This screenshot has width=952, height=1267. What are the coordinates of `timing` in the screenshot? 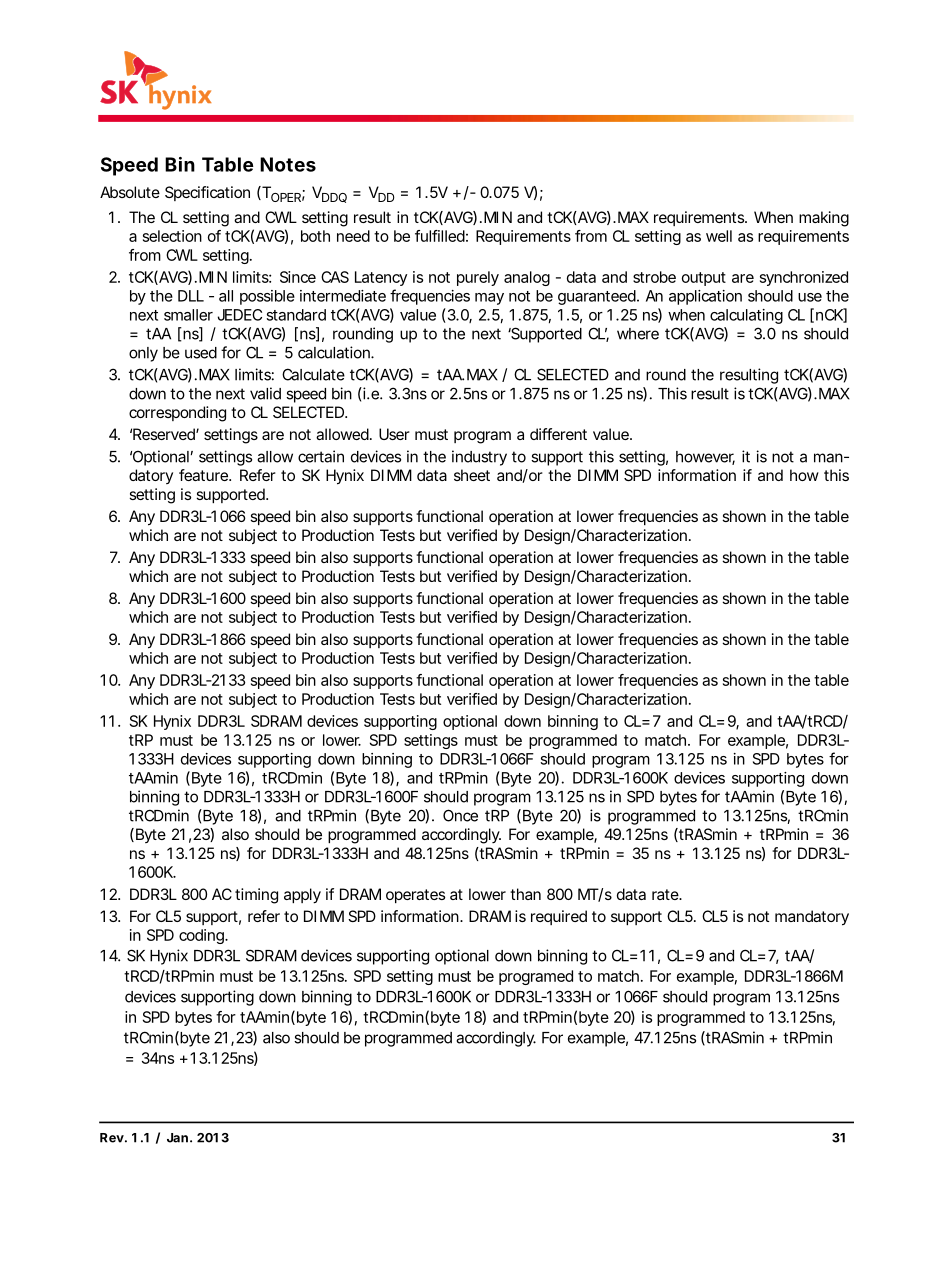 It's located at (256, 896).
